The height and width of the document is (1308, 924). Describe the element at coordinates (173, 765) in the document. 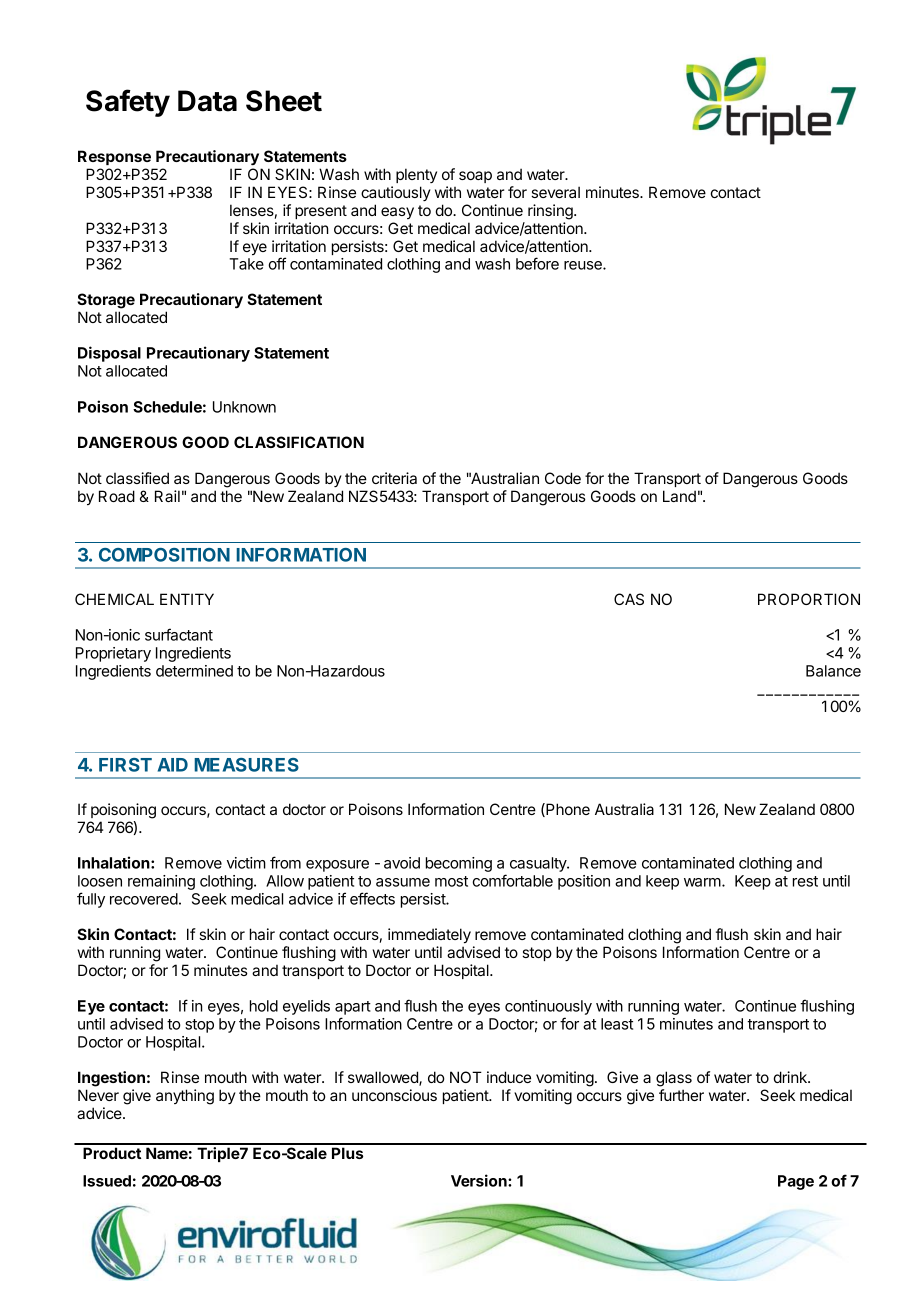

I see `AID` at that location.
